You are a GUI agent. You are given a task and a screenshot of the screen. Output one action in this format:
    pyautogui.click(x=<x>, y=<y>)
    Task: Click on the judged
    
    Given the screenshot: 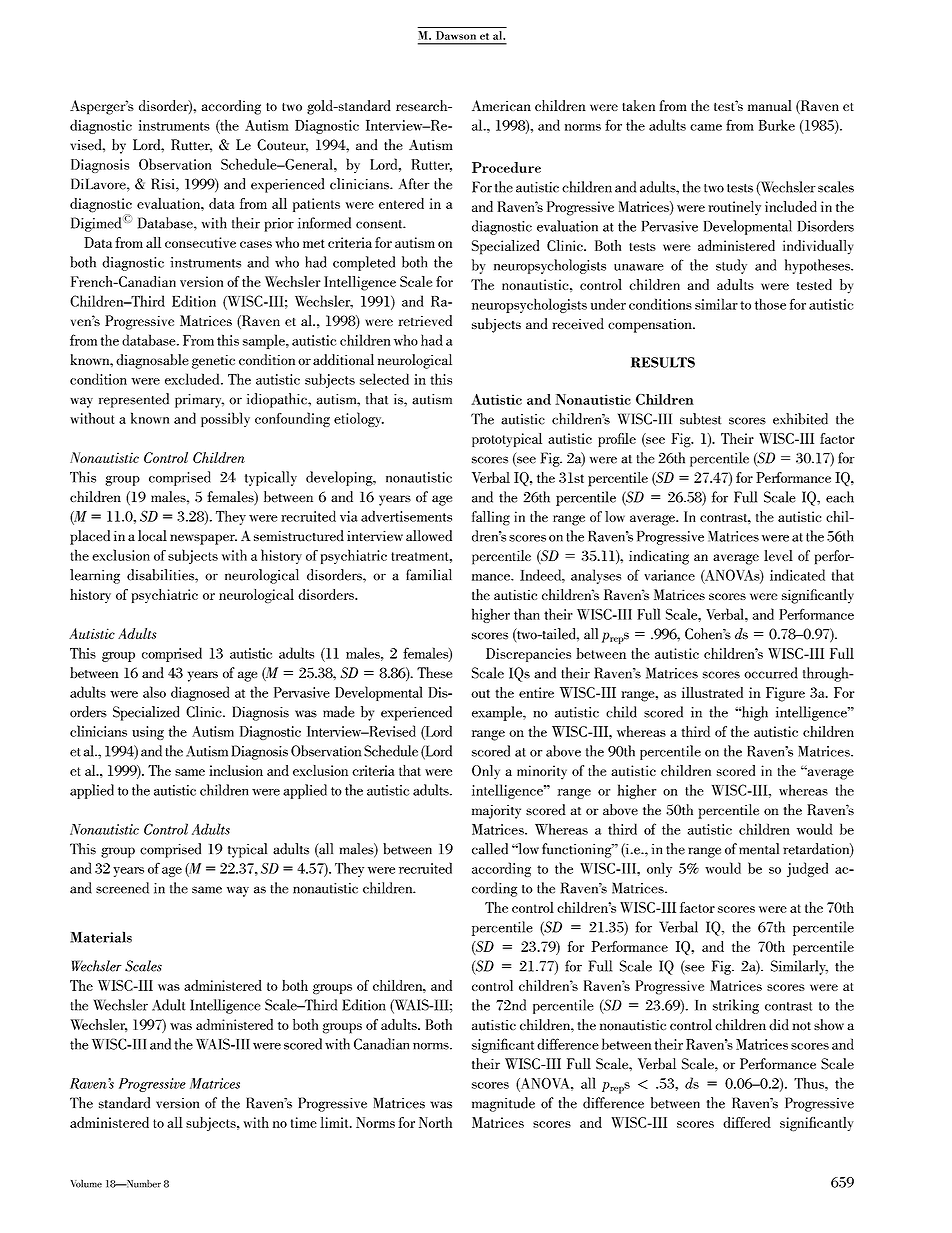 What is the action you would take?
    pyautogui.click(x=807, y=869)
